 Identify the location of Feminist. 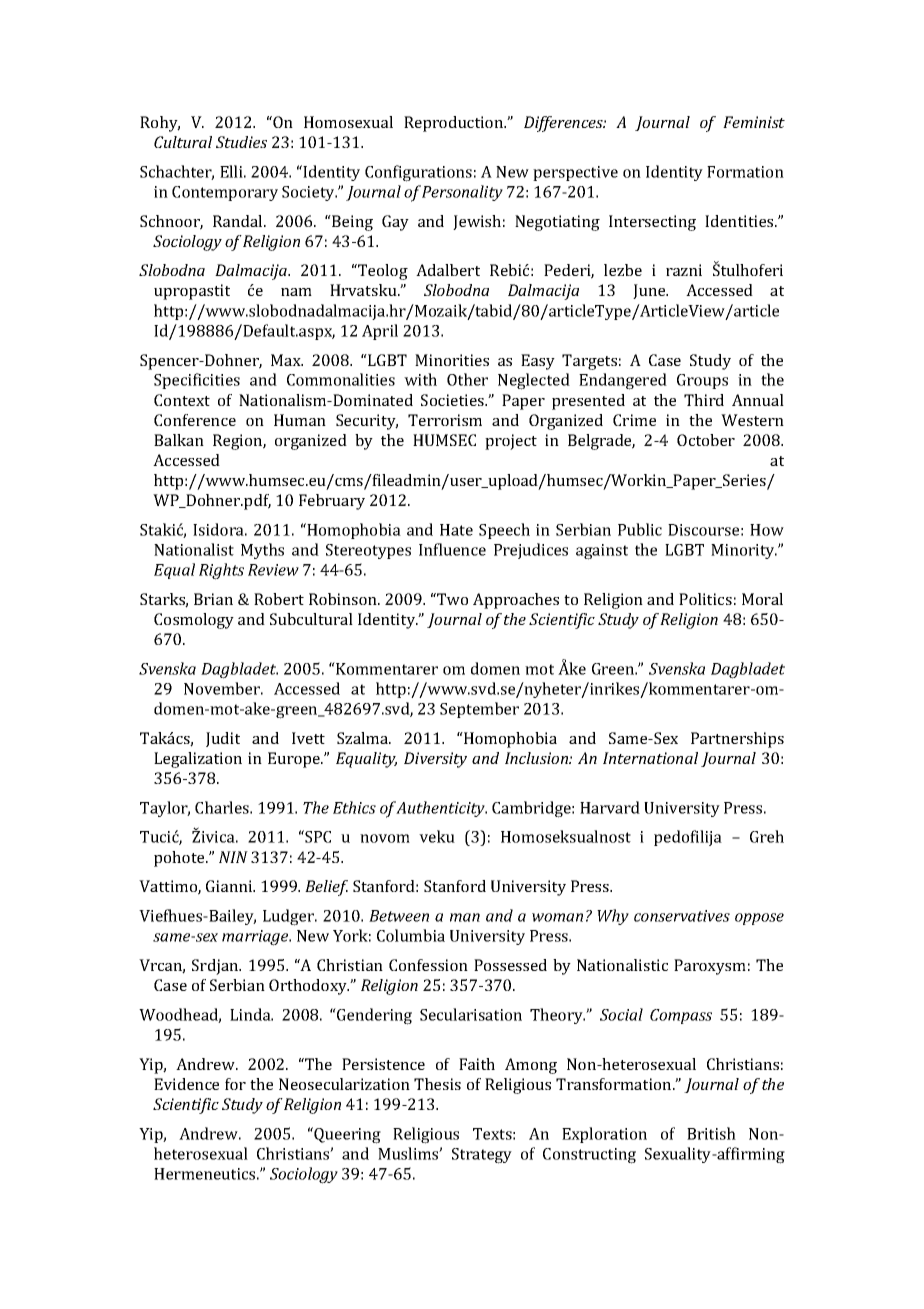
(754, 122).
